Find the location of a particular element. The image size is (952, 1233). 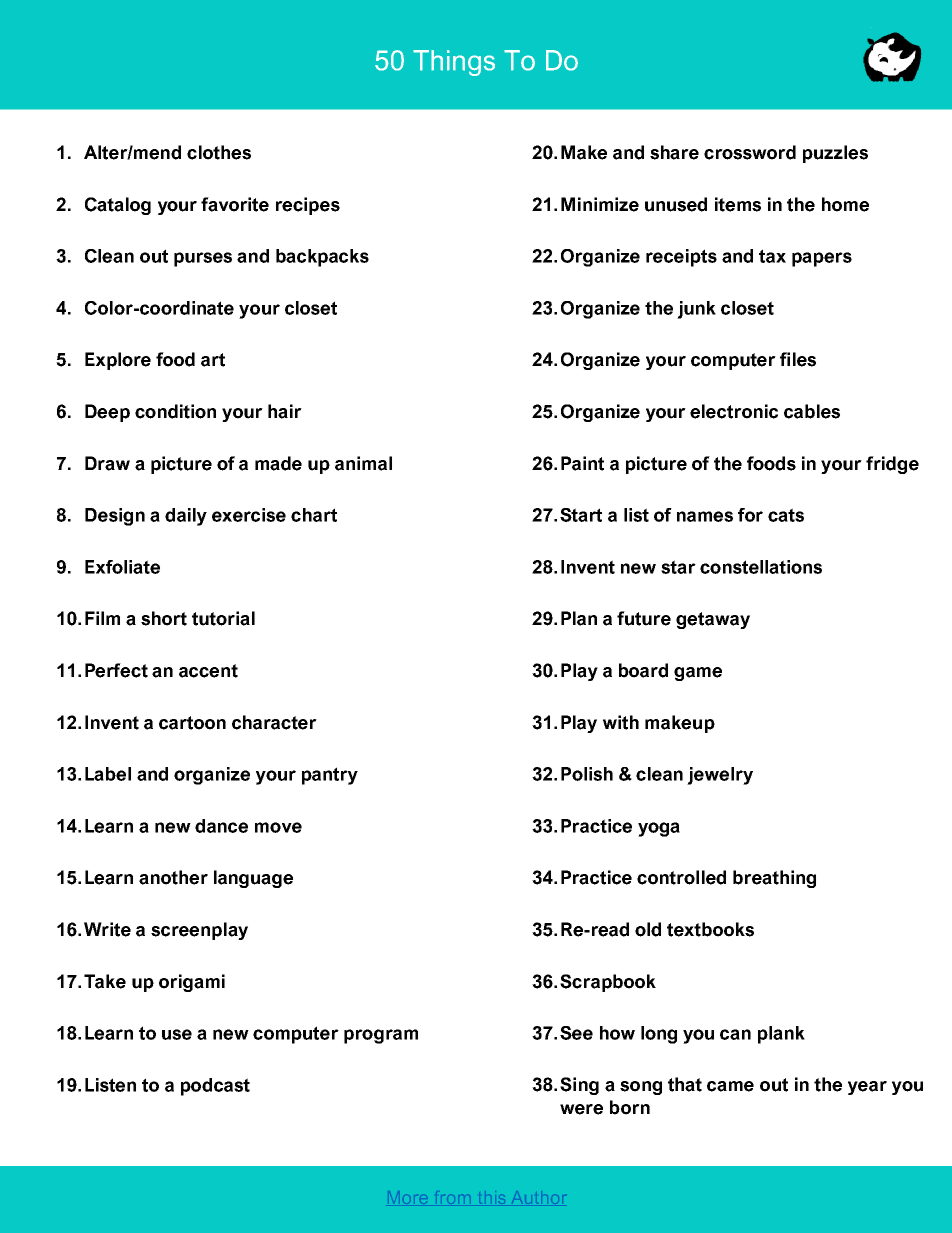

junk is located at coordinates (696, 310).
